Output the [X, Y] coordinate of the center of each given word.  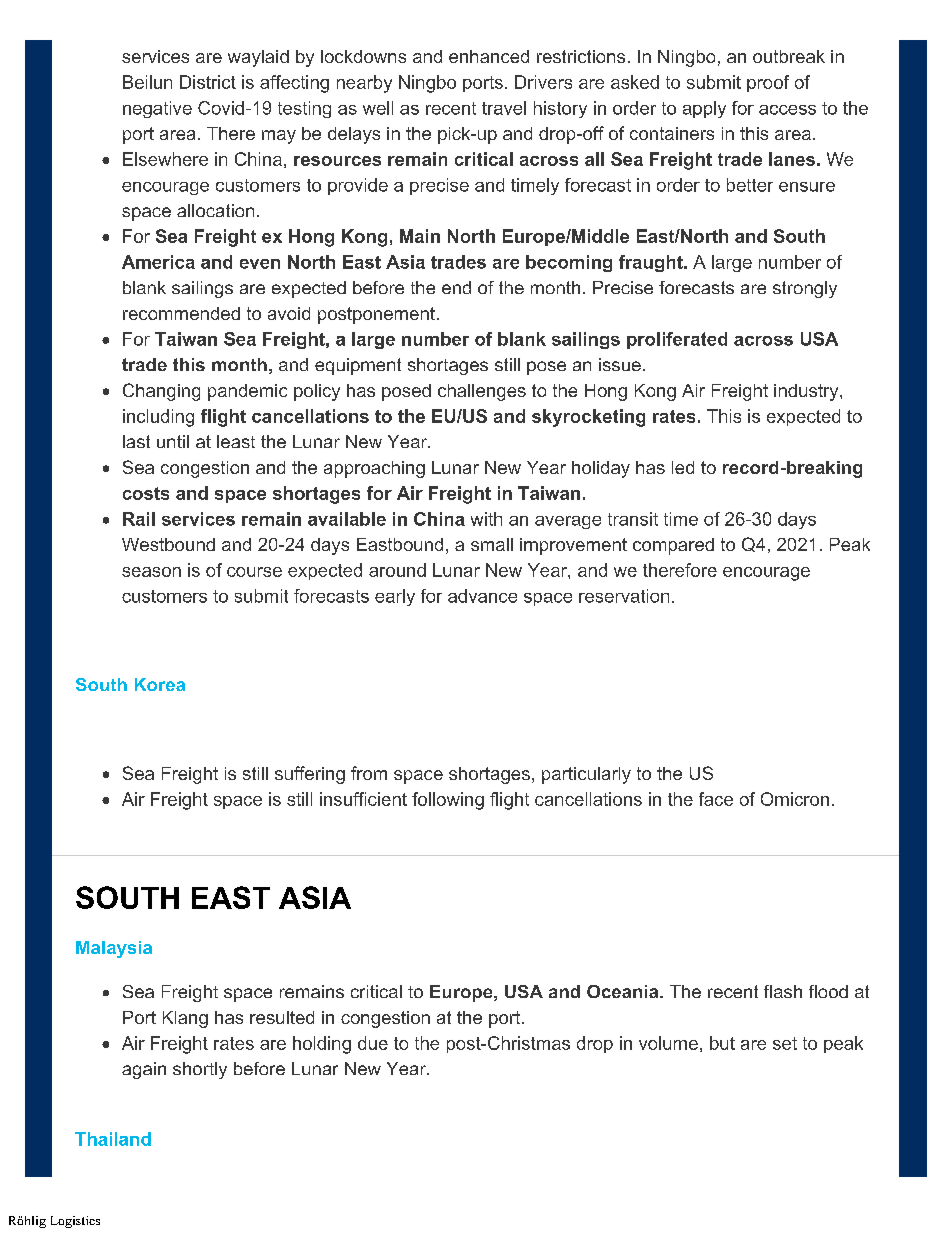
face [716, 799]
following [448, 801]
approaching [374, 469]
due [373, 1043]
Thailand [113, 1139]
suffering [310, 775]
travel [504, 108]
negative [157, 109]
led [683, 467]
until [173, 441]
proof [768, 83]
